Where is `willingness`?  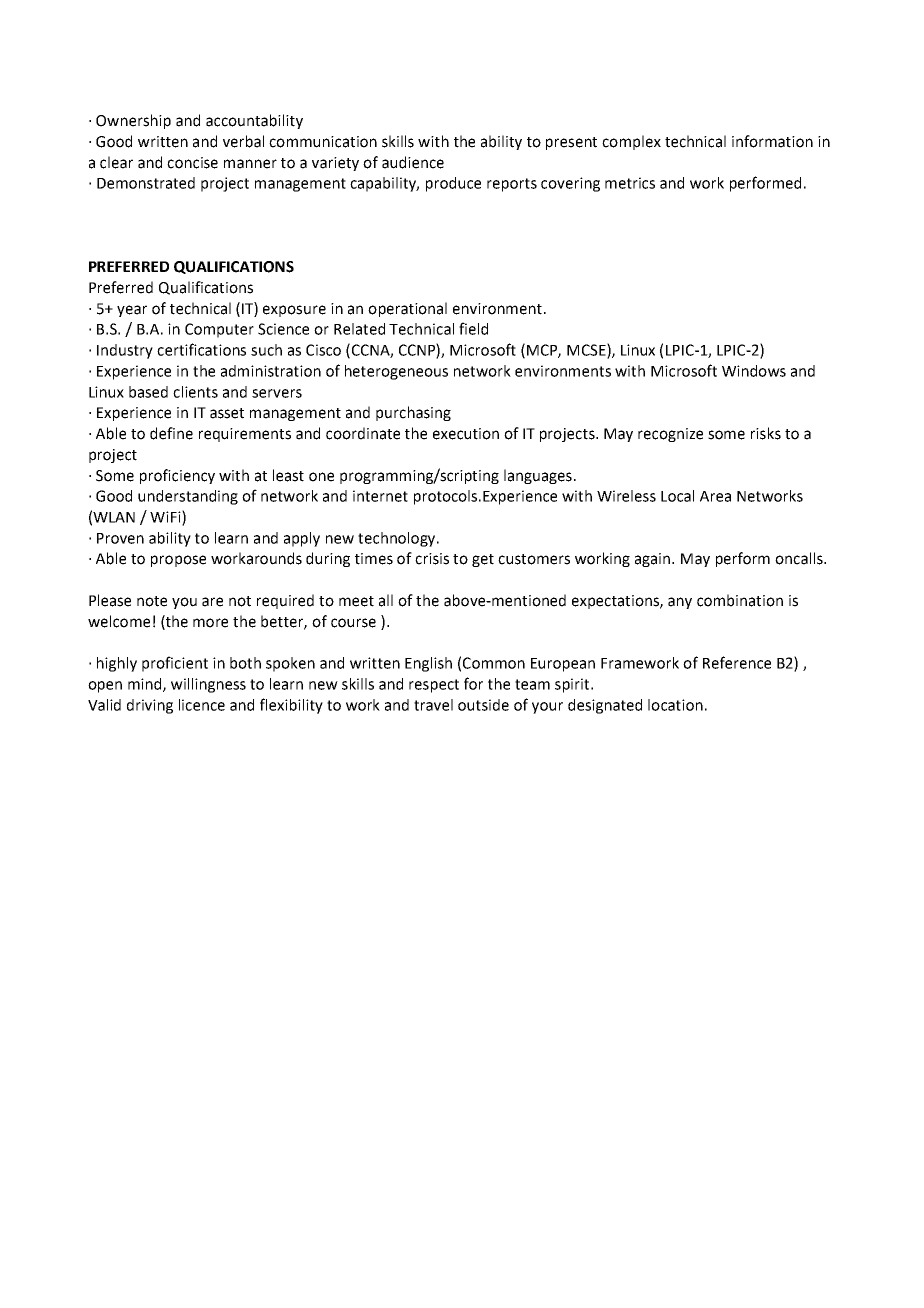 willingness is located at coordinates (208, 685).
